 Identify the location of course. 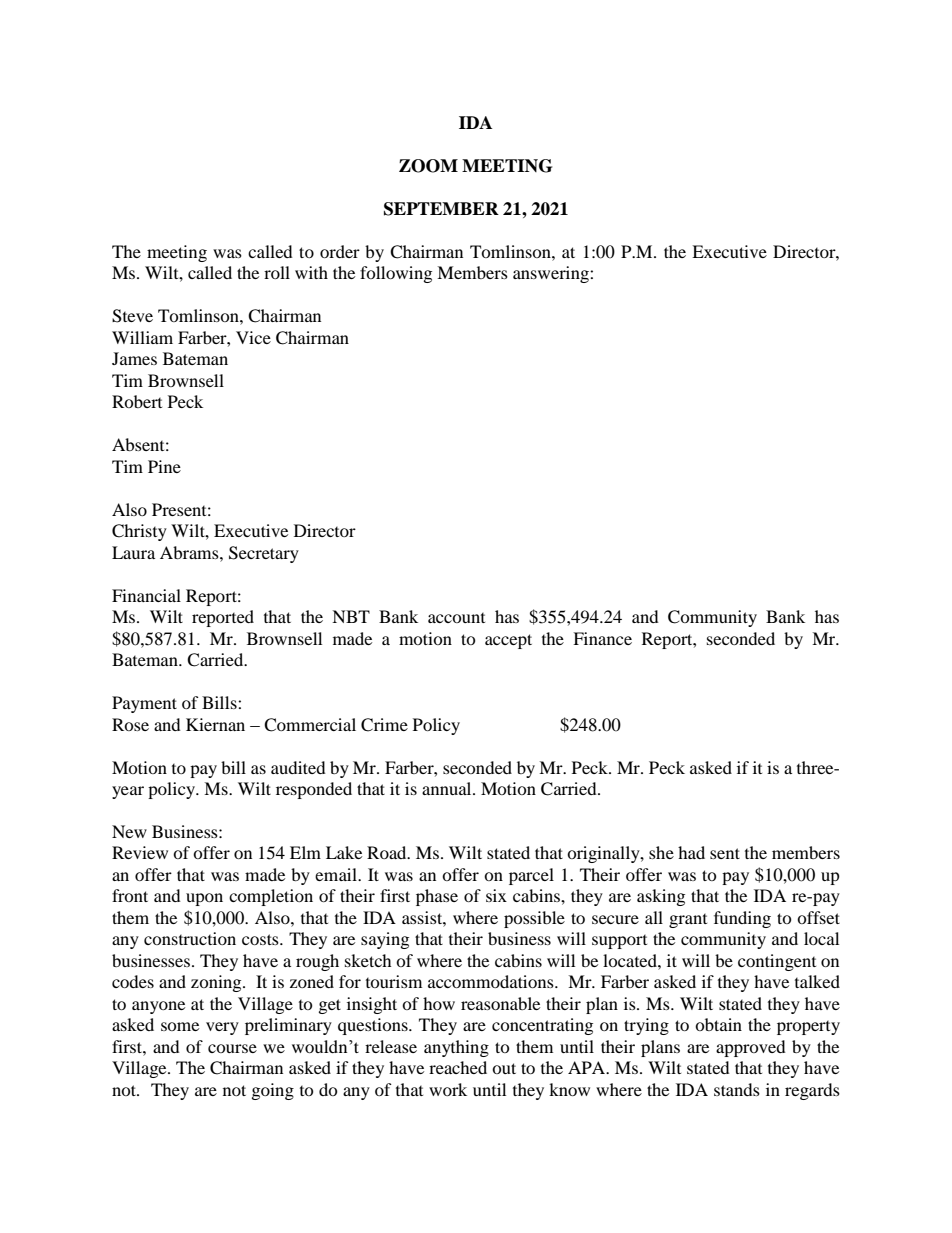
(232, 1048).
